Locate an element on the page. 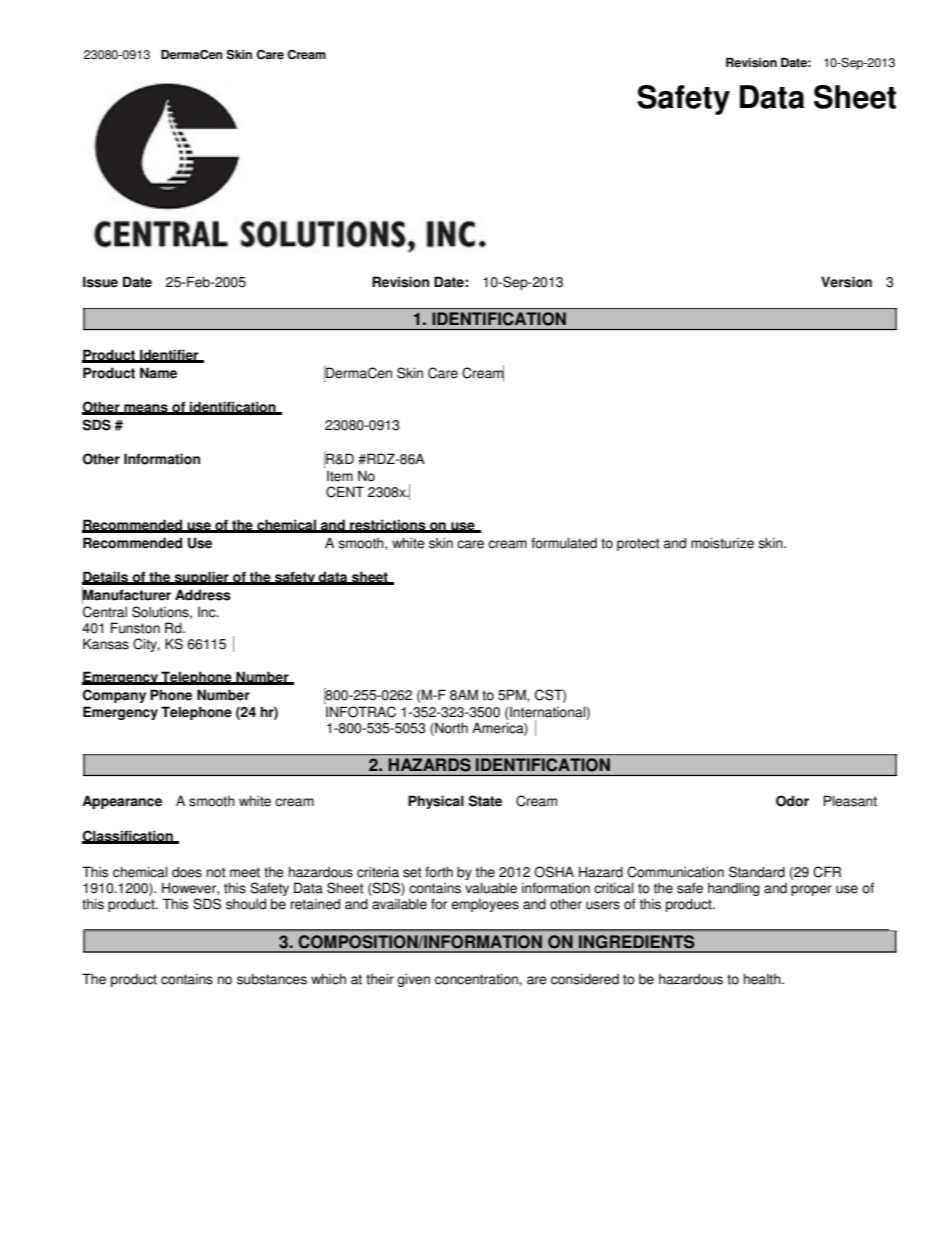 This image has width=952, height=1233. moisturize is located at coordinates (722, 543).
